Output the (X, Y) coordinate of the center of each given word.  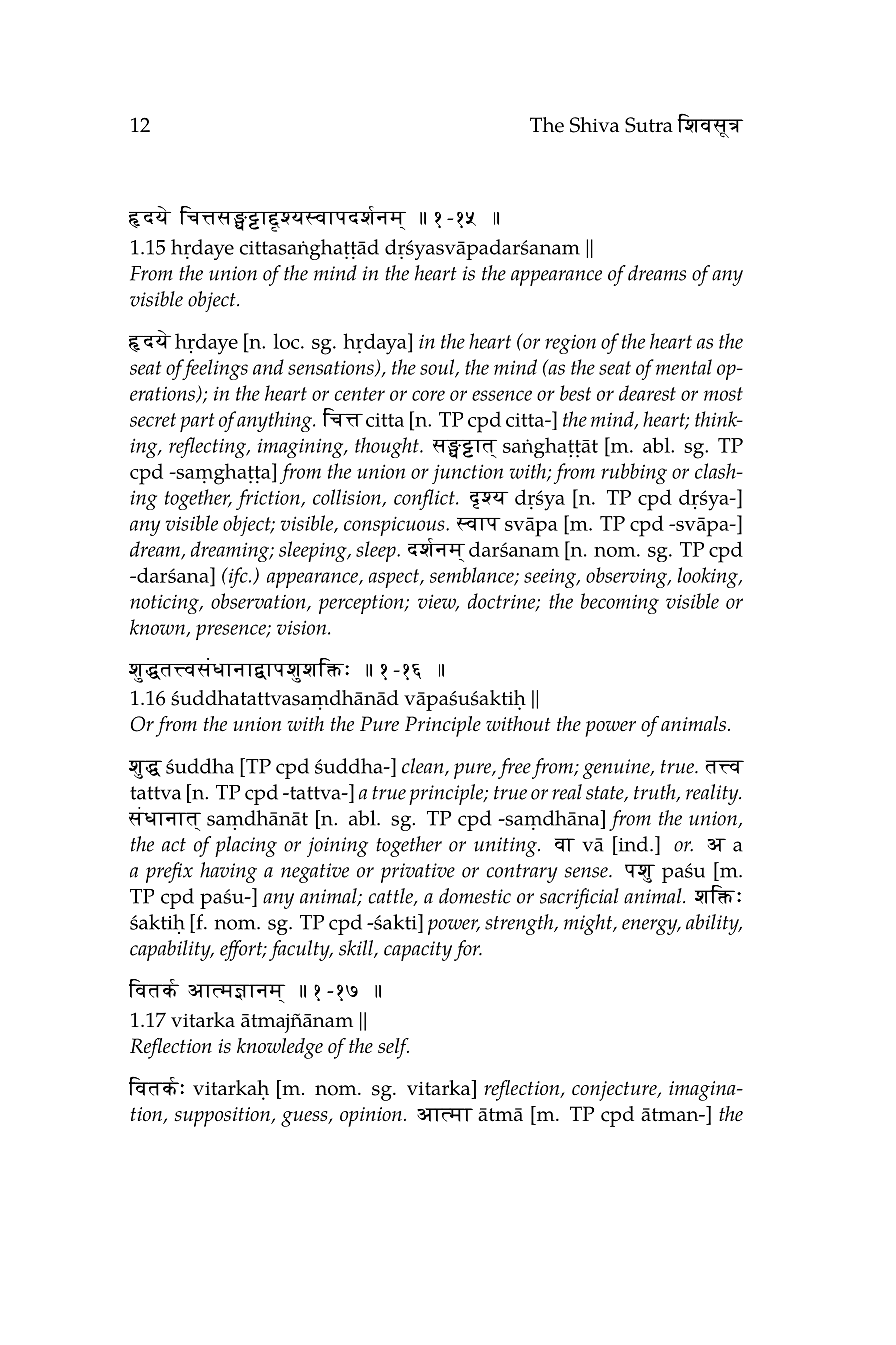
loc (286, 341)
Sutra (649, 125)
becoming (620, 603)
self (393, 1048)
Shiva (594, 125)
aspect (395, 578)
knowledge (280, 1048)
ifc (238, 577)
